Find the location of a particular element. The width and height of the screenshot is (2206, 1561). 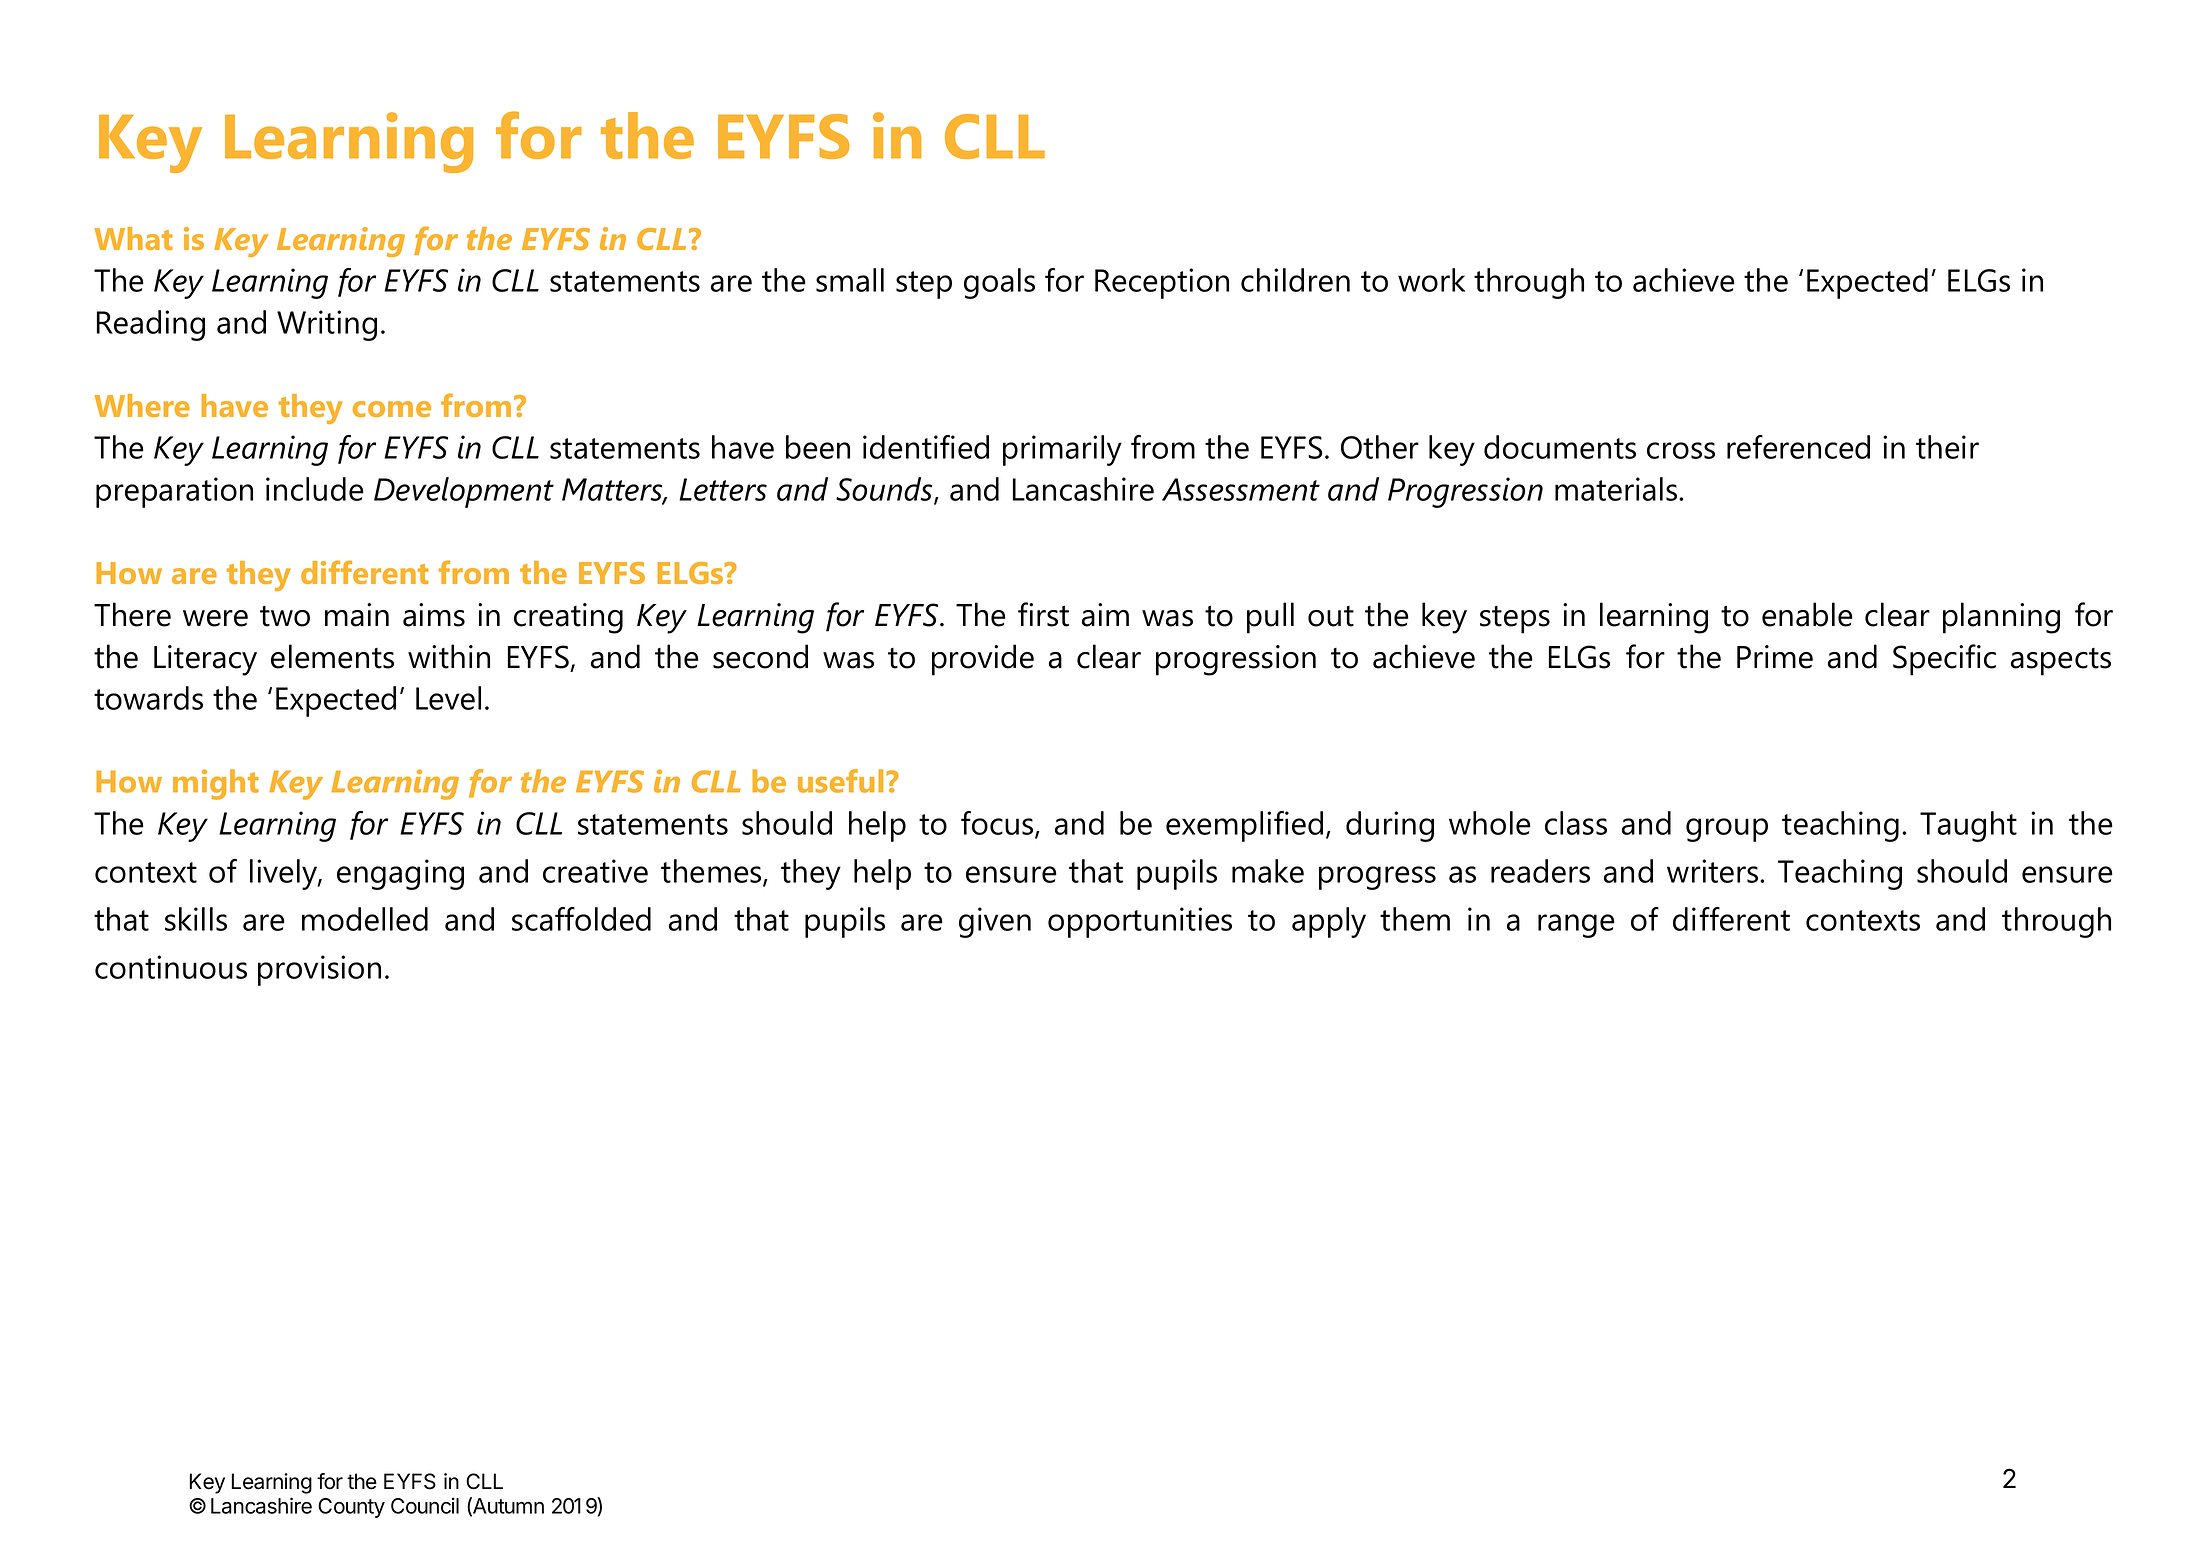

writers is located at coordinates (1714, 871).
